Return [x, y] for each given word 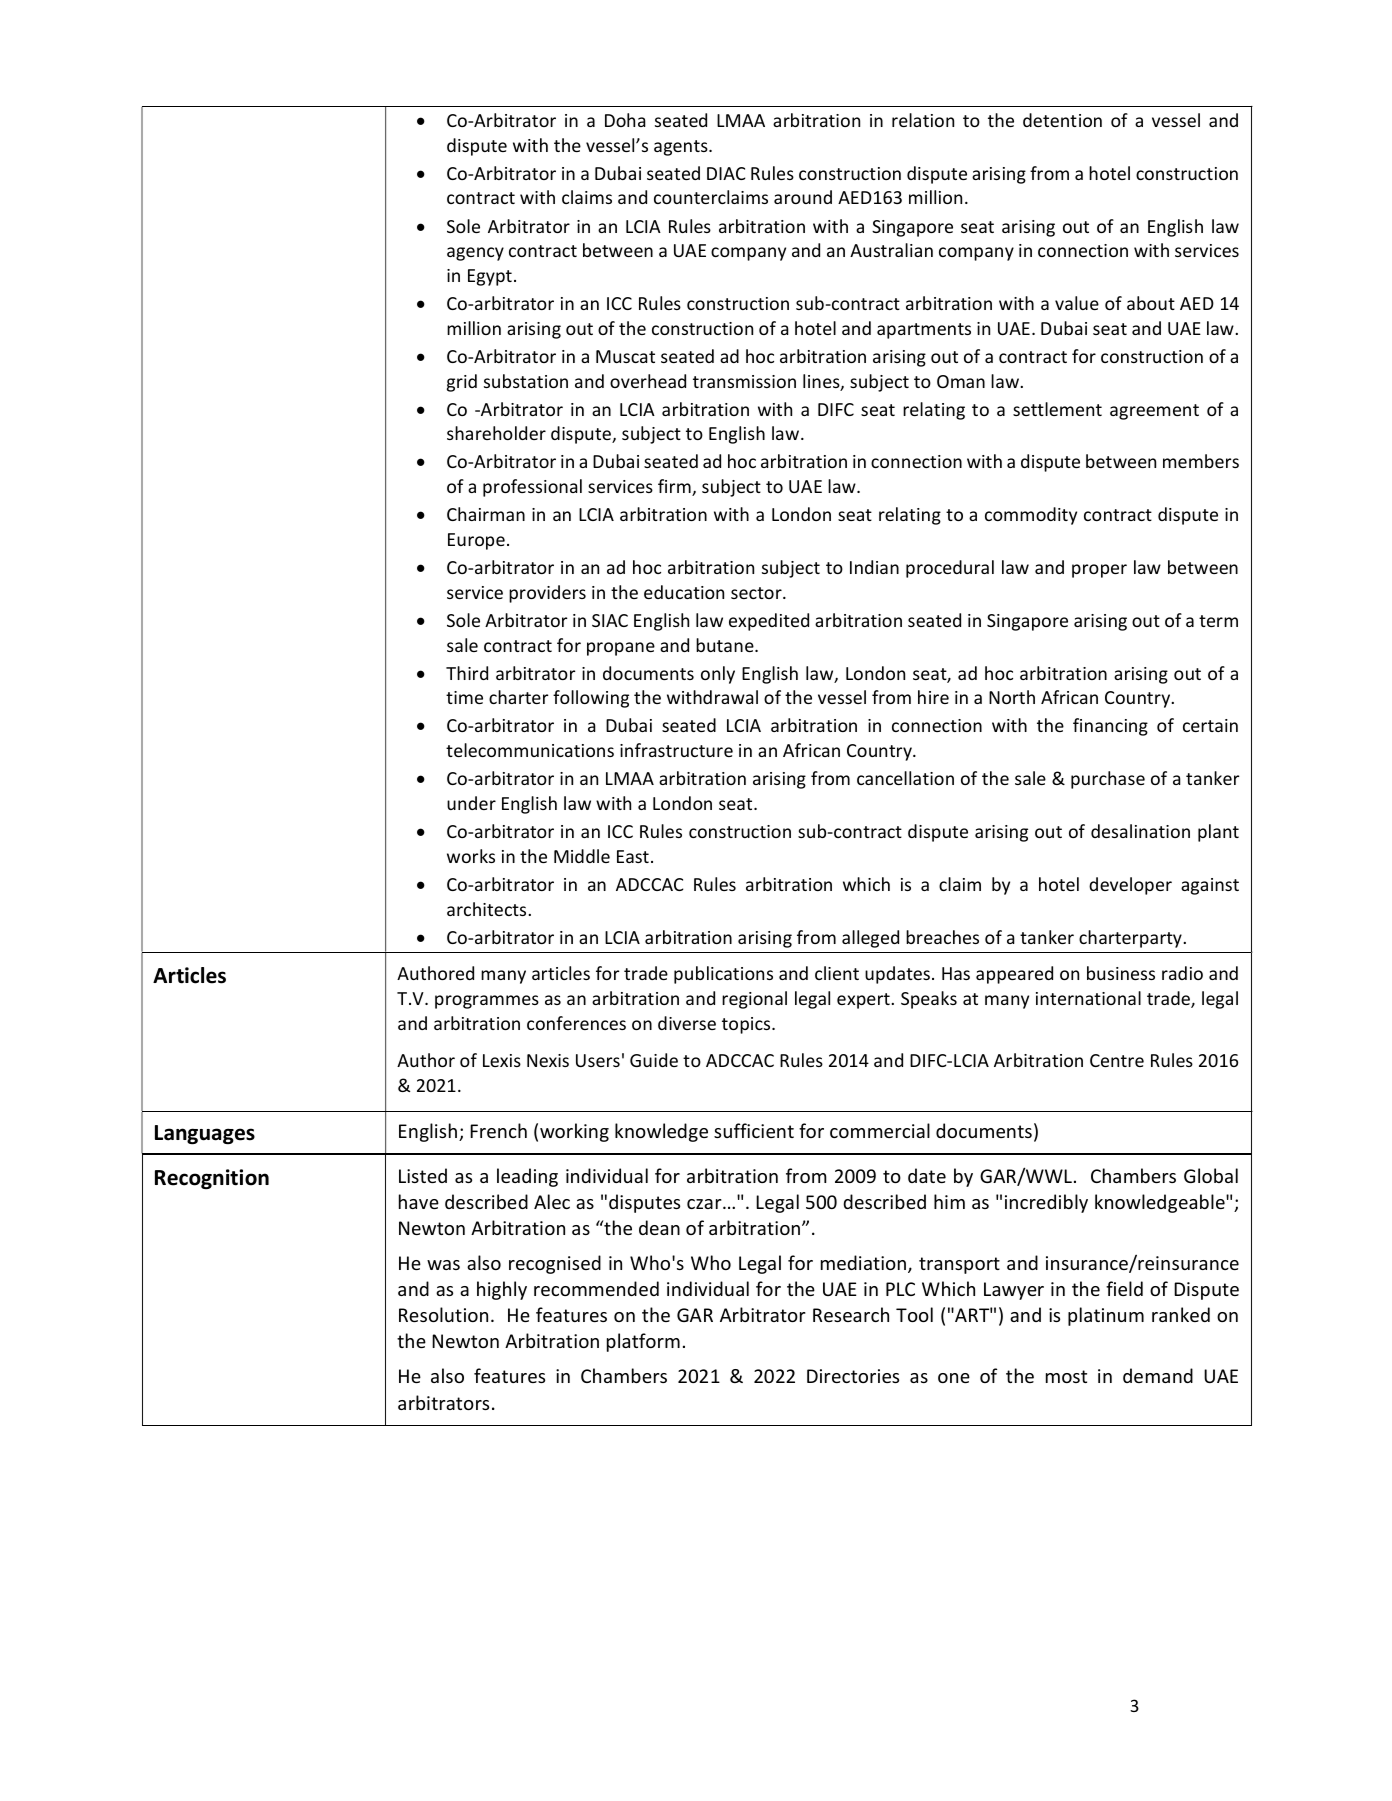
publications [723, 975]
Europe [476, 541]
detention [1062, 120]
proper [1099, 571]
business [1121, 973]
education [684, 592]
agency [475, 254]
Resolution [443, 1314]
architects [488, 909]
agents [682, 148]
